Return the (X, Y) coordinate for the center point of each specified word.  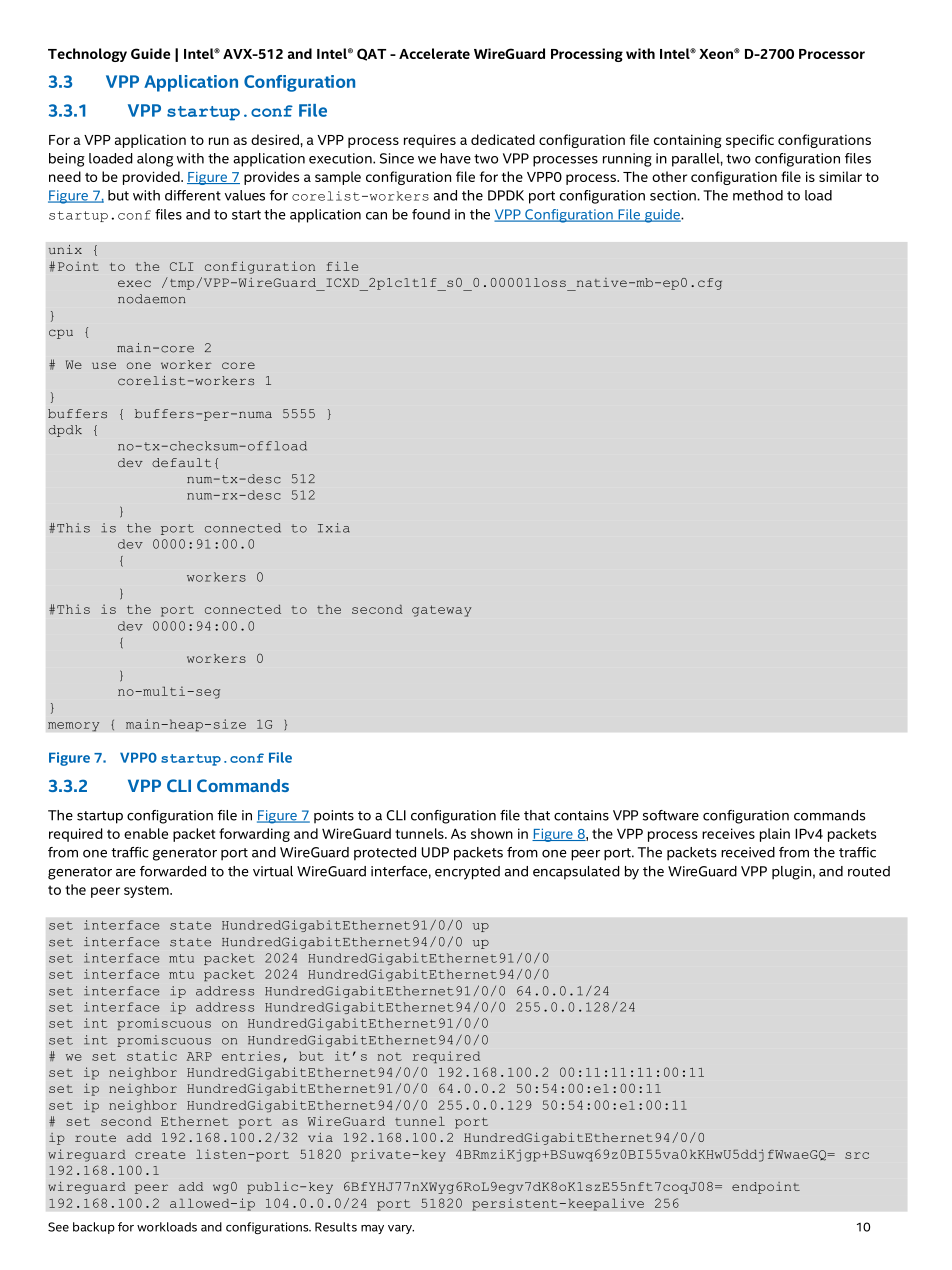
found (431, 214)
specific (750, 141)
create (160, 1154)
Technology (87, 55)
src (857, 1155)
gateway (441, 611)
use (104, 365)
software (671, 815)
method (758, 195)
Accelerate (434, 53)
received (748, 852)
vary (401, 1229)
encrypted (467, 873)
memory (74, 727)
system (147, 891)
